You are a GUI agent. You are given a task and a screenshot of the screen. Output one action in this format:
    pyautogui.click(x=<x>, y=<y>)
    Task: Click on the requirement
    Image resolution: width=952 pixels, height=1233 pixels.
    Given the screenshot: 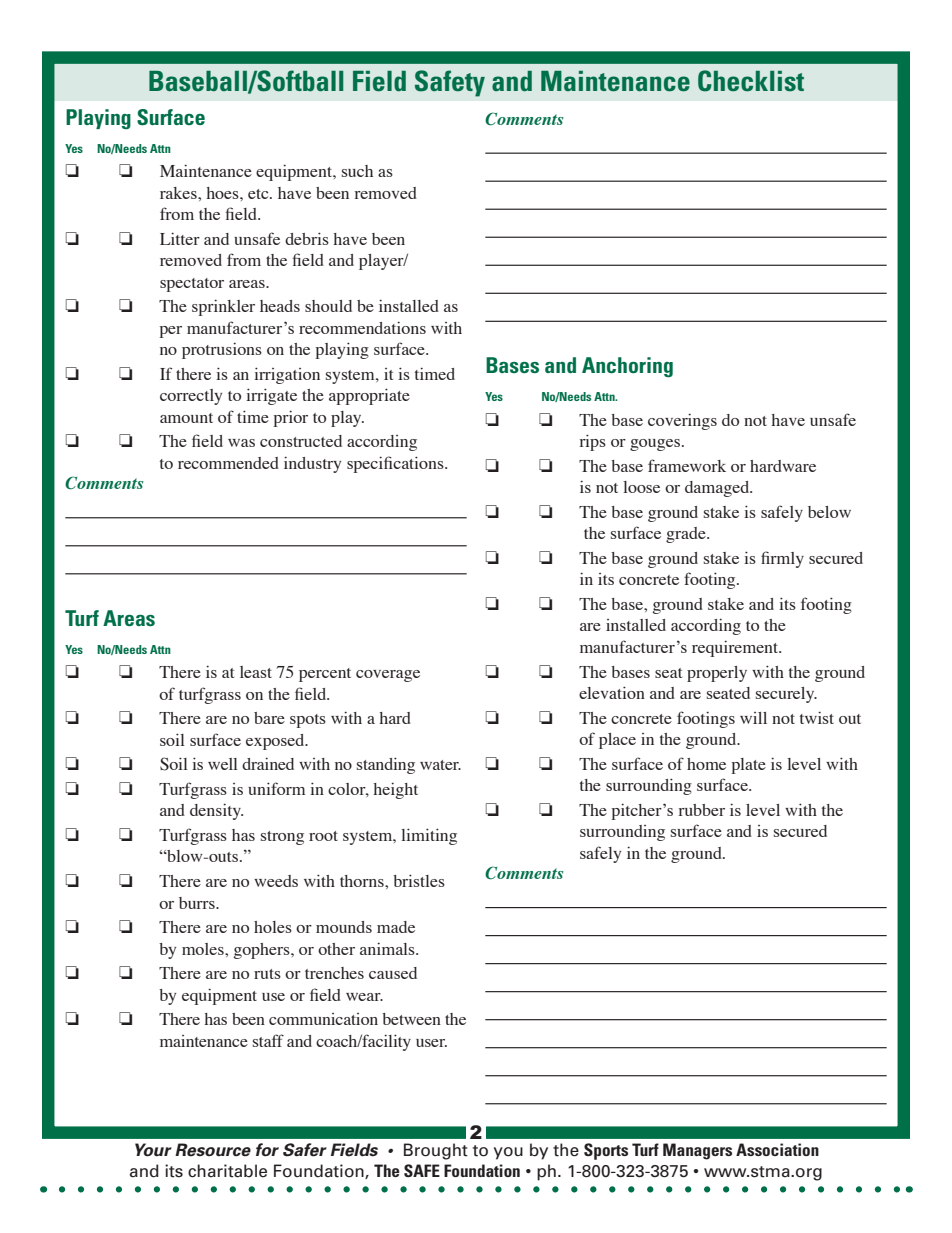 What is the action you would take?
    pyautogui.click(x=736, y=648)
